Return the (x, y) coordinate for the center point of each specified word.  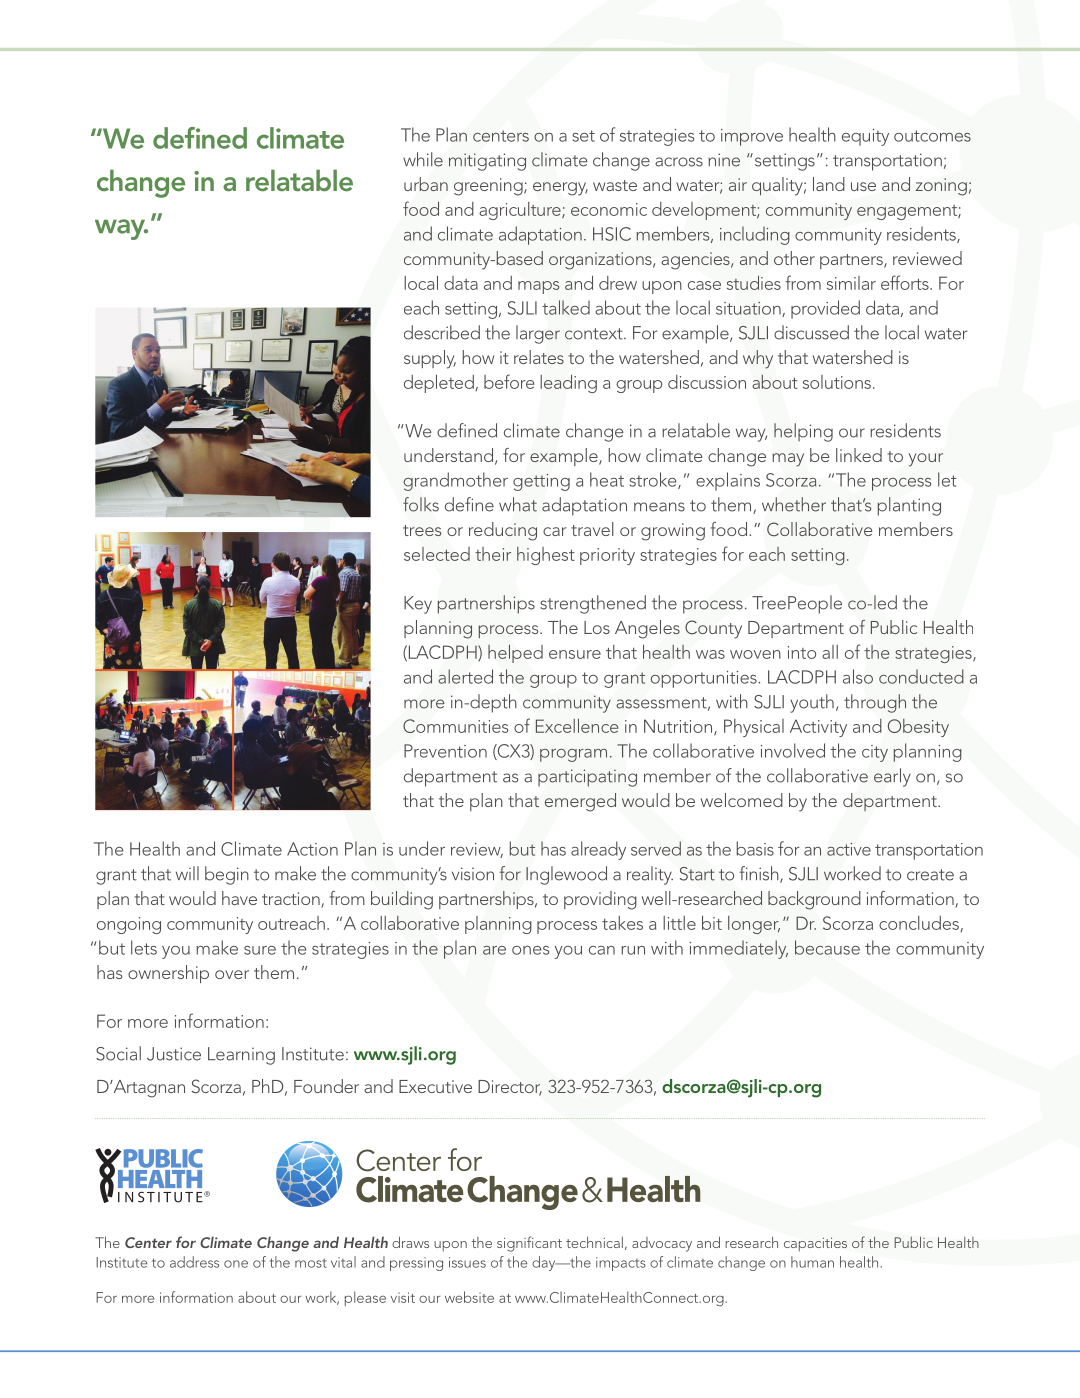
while (423, 159)
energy (560, 189)
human (812, 1262)
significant (529, 1244)
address (194, 1262)
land (829, 184)
